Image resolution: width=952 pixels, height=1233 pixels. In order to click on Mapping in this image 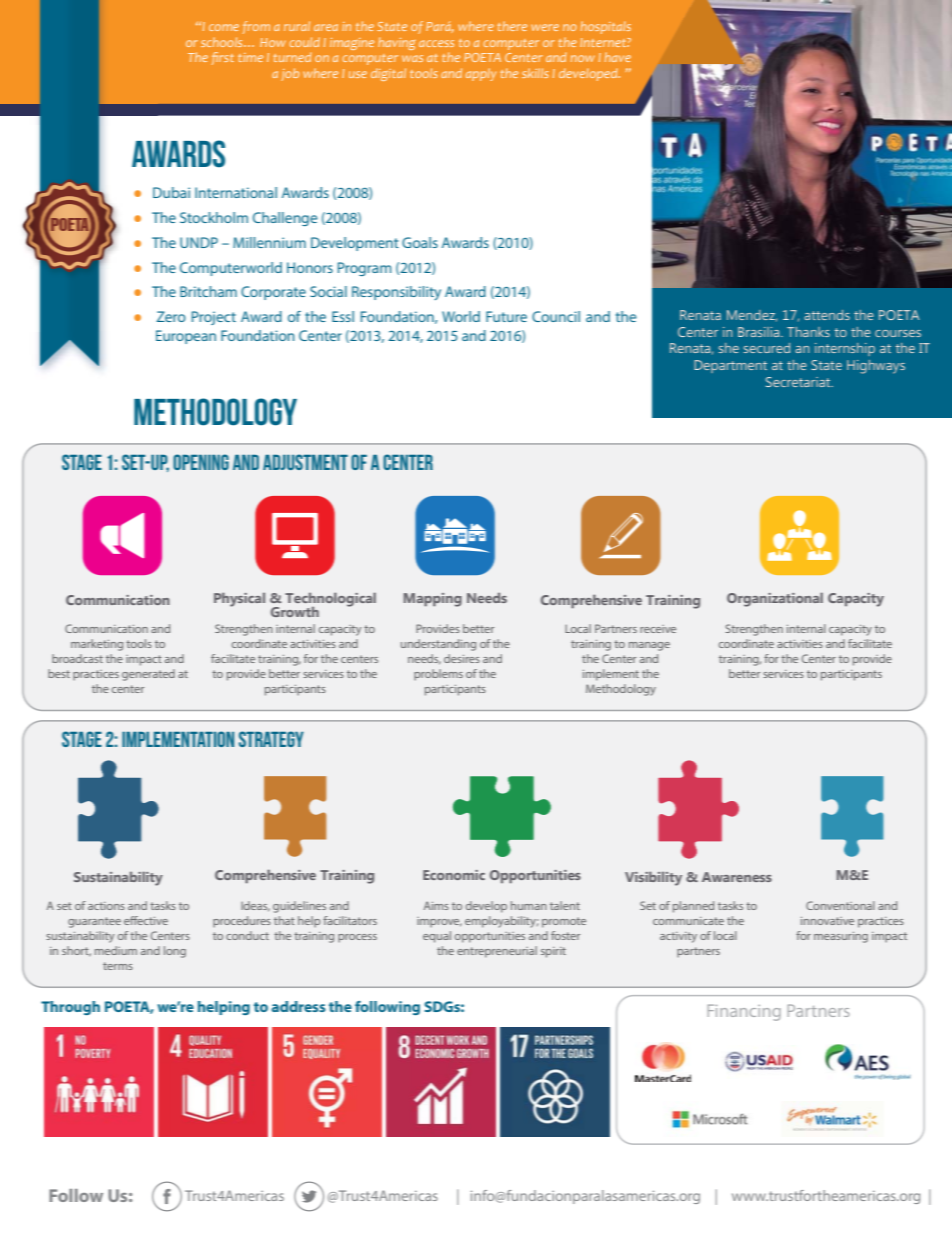, I will do `click(433, 600)`.
